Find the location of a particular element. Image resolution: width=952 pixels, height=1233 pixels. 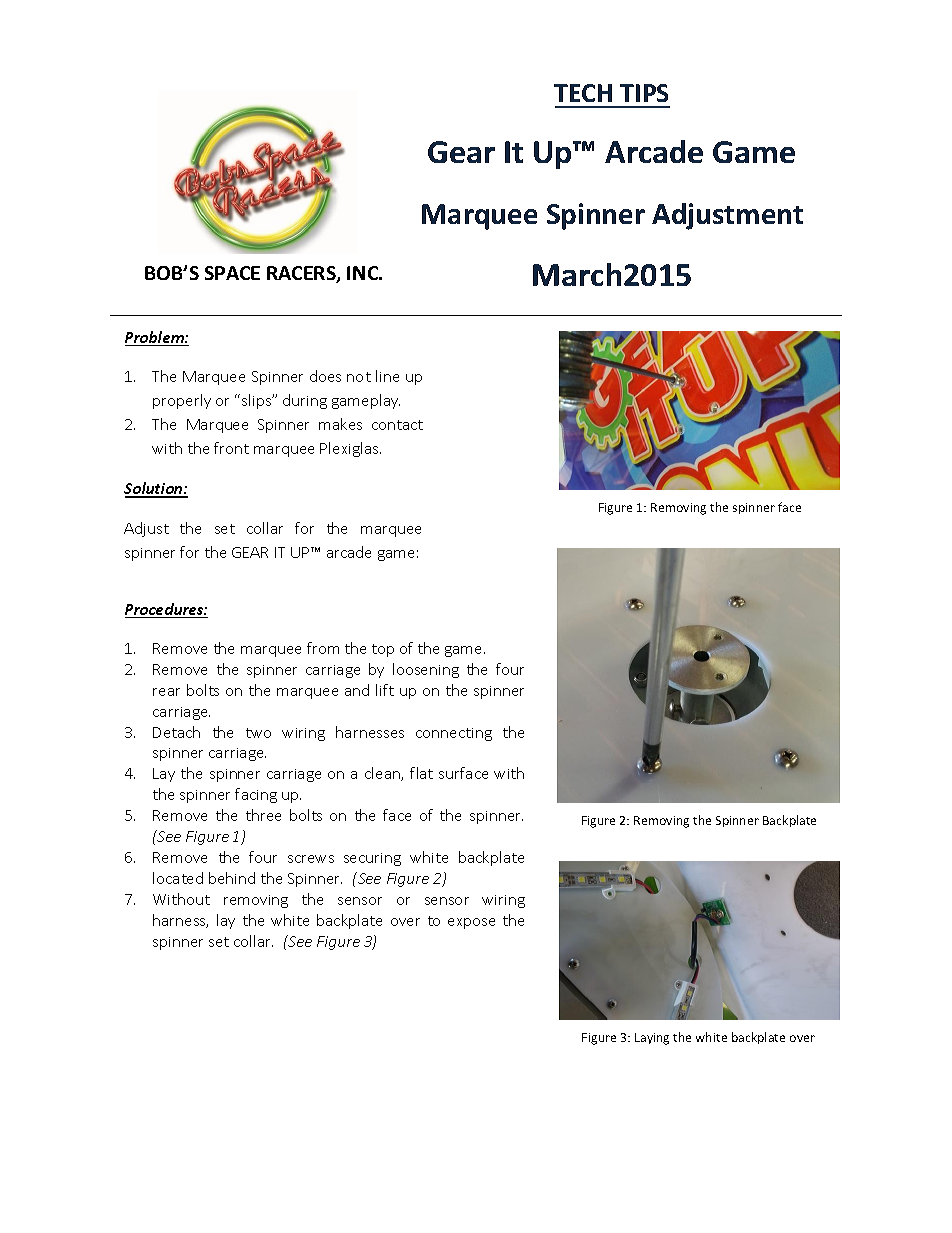

expose is located at coordinates (471, 923).
